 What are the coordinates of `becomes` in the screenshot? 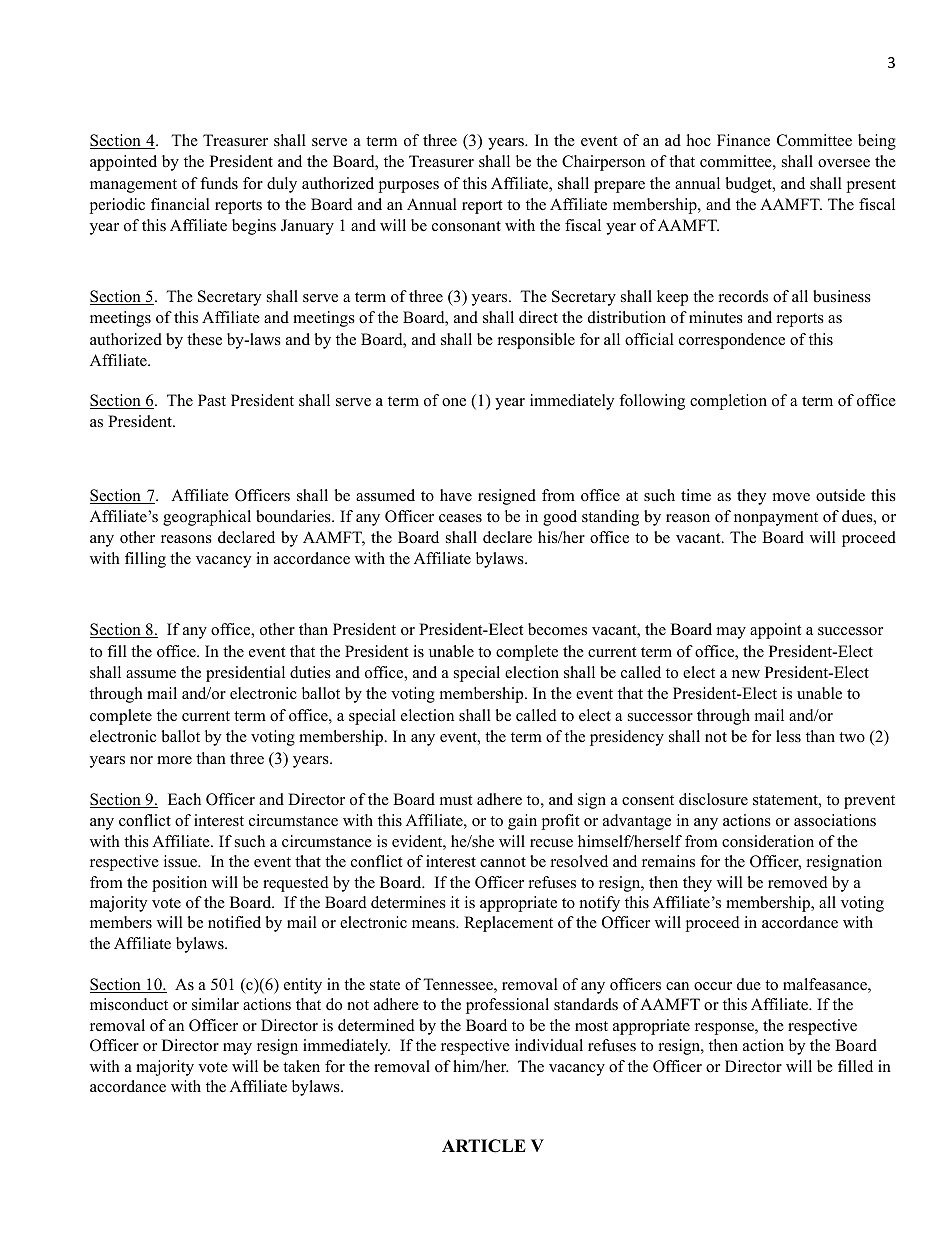 It's located at (557, 629).
